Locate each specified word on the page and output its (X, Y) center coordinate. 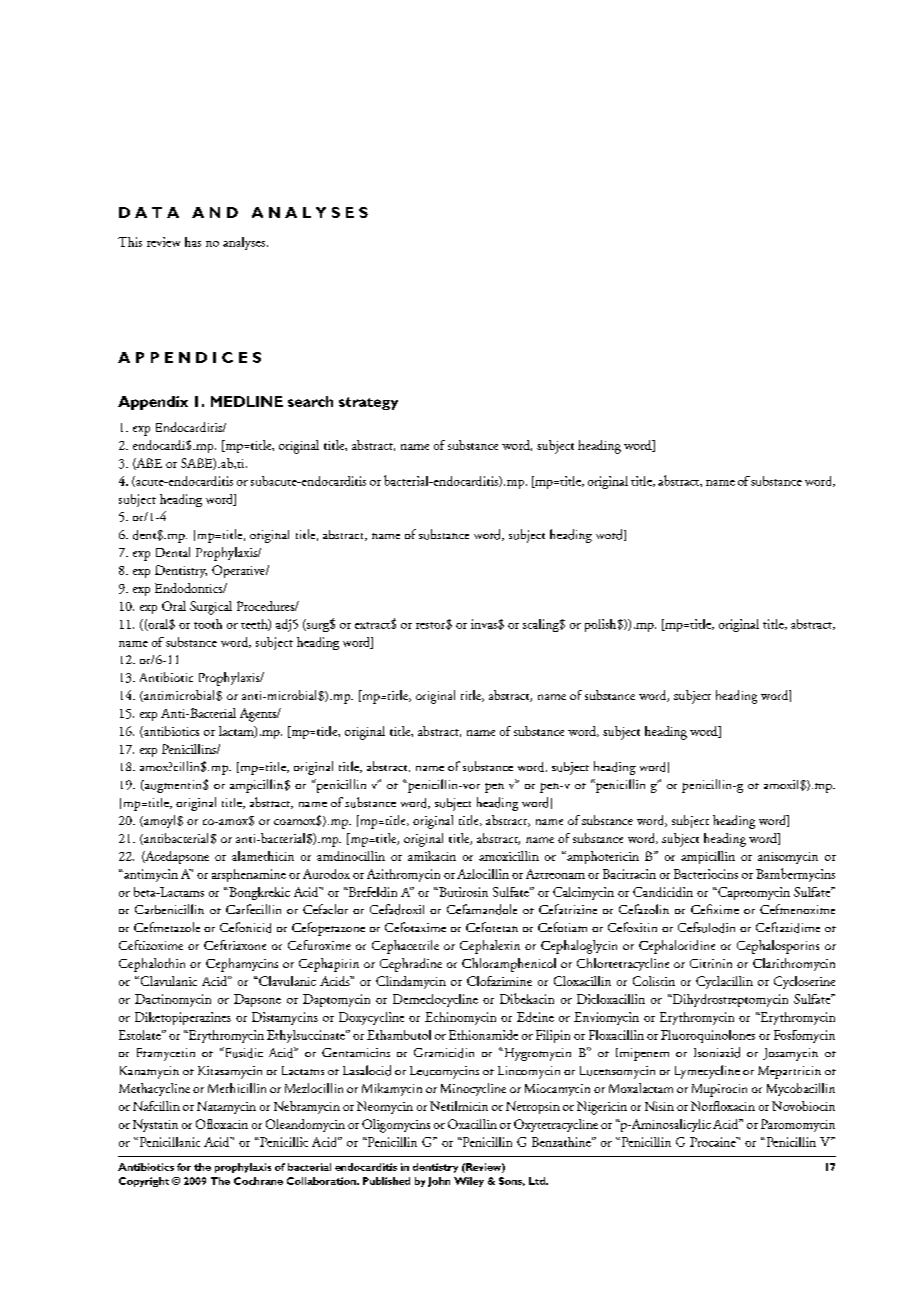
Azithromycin (403, 875)
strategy (368, 403)
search (310, 401)
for (184, 1167)
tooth (208, 624)
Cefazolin (644, 909)
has (193, 242)
